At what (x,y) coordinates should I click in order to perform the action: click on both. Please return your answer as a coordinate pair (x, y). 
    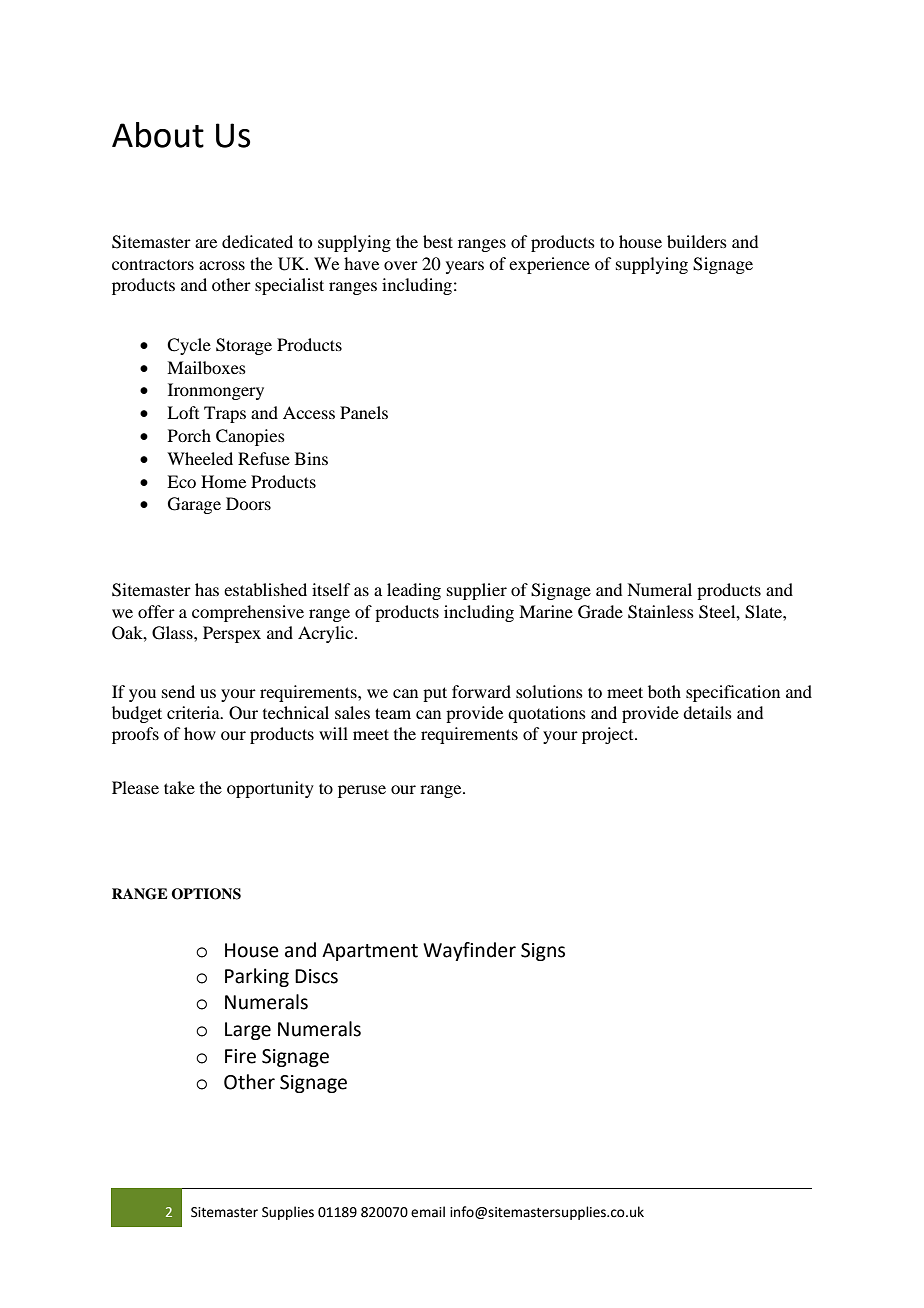
    Looking at the image, I should click on (664, 691).
